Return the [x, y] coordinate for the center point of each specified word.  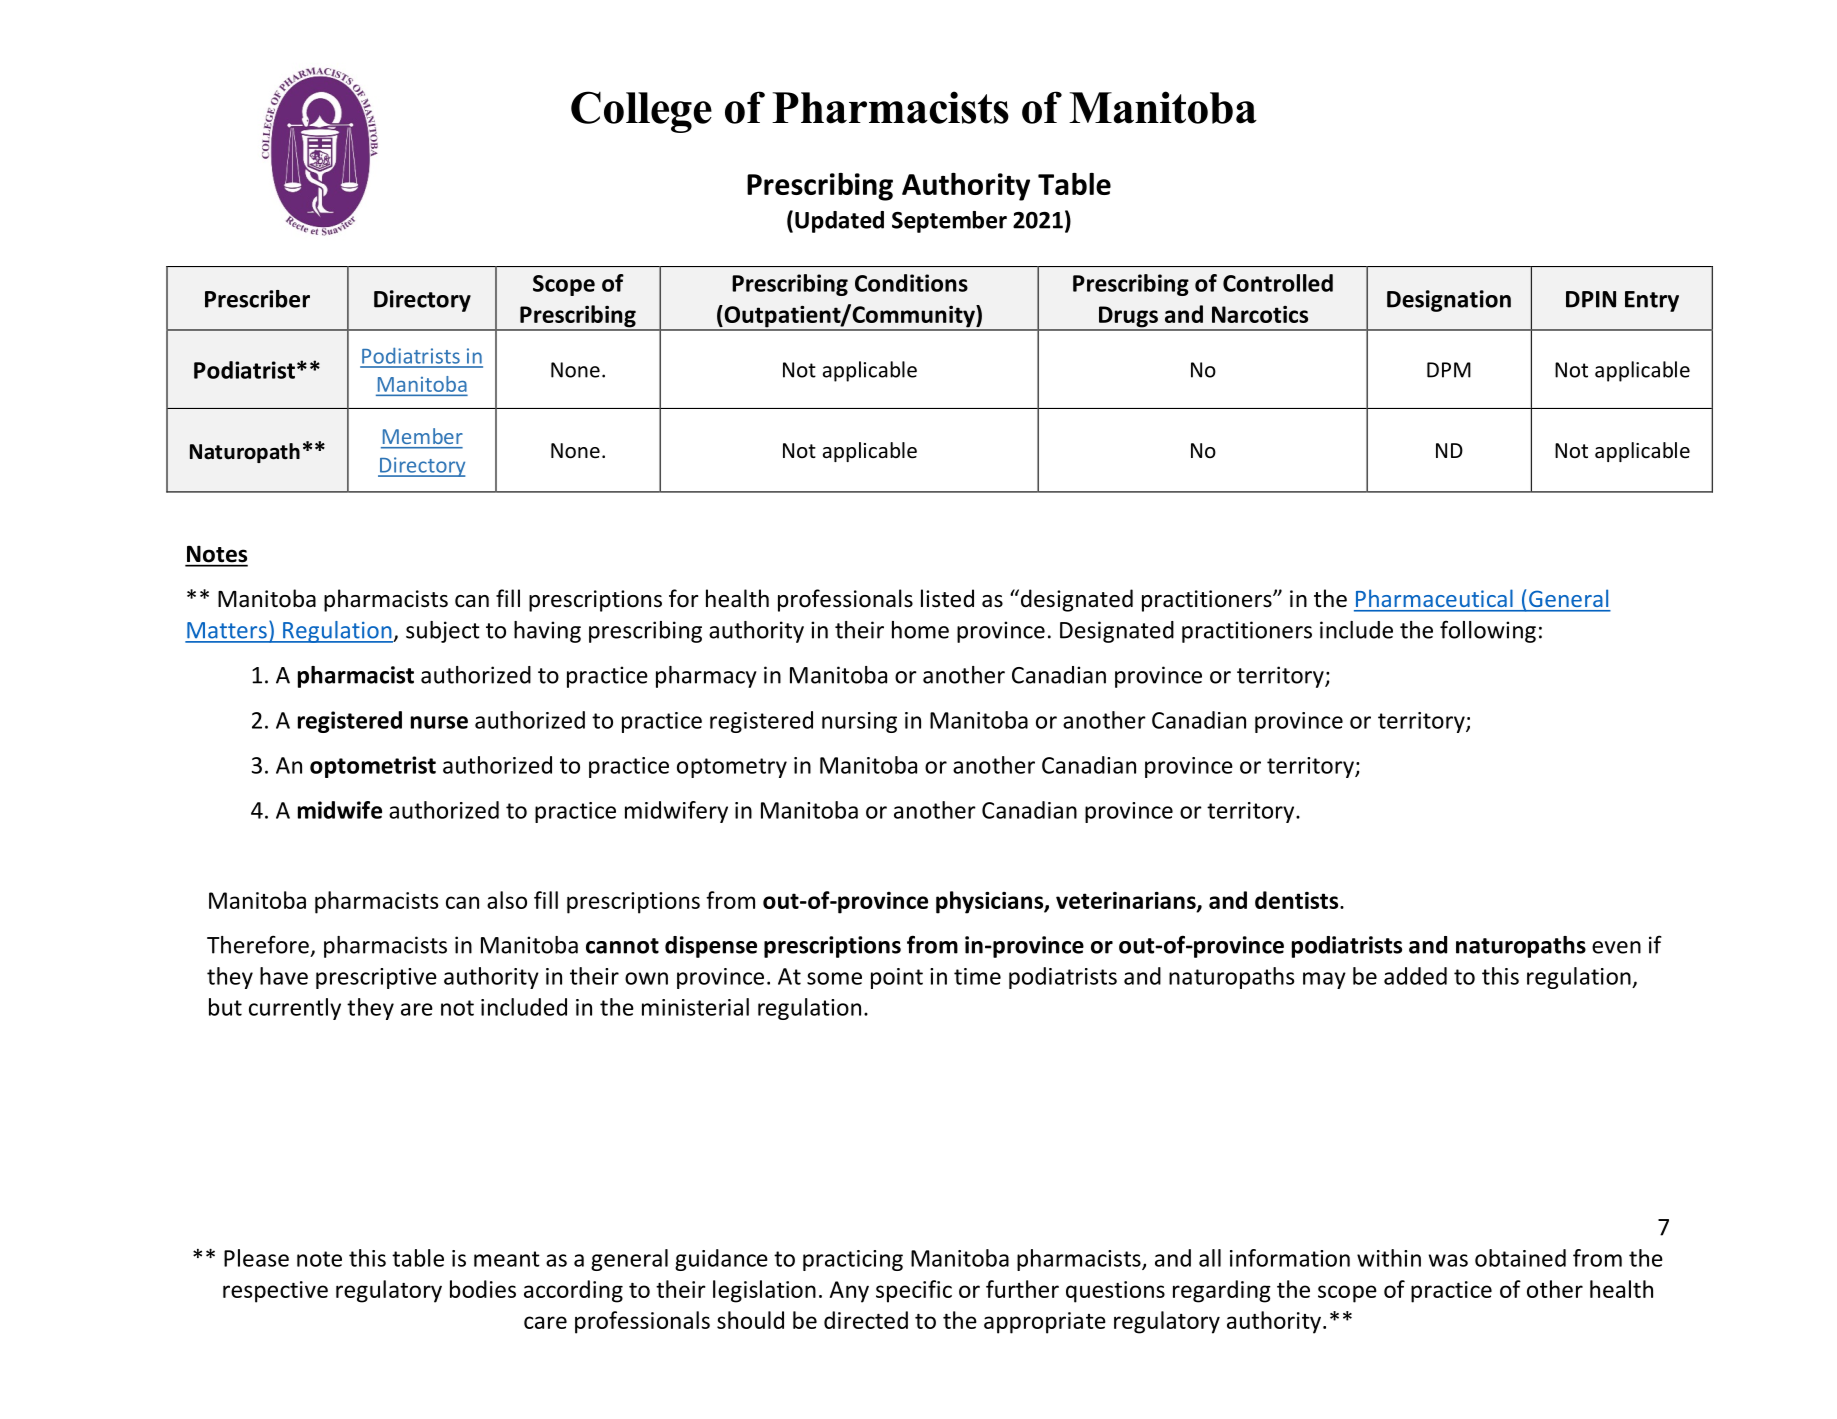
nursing [859, 722]
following [1488, 631]
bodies [483, 1289]
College [641, 112]
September [949, 222]
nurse [439, 722]
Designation [1449, 301]
